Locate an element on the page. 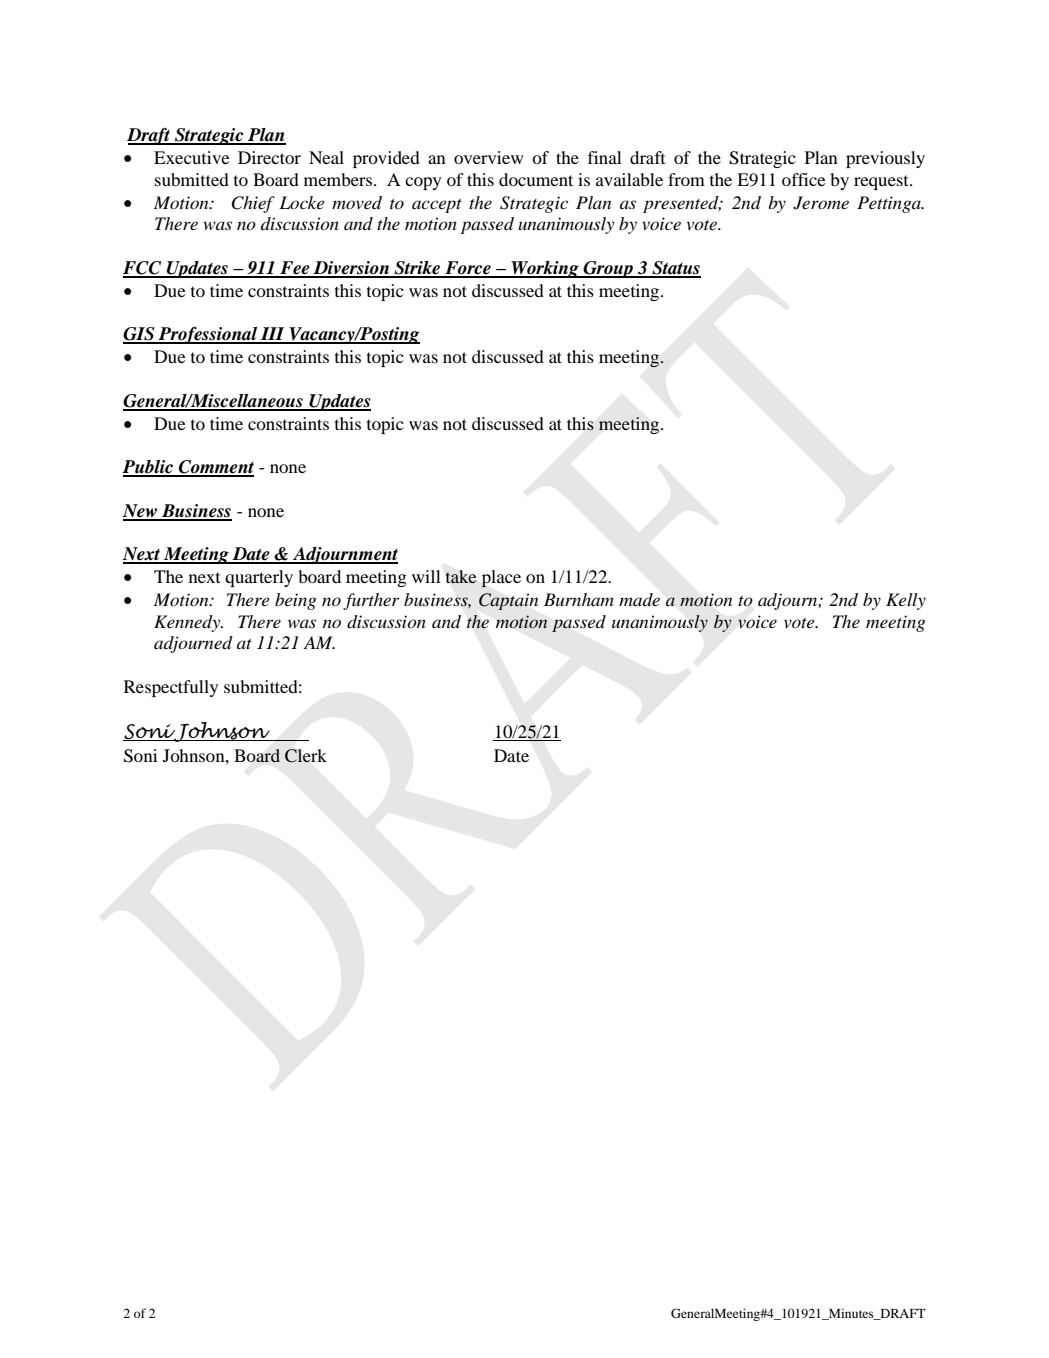  take is located at coordinates (461, 576).
